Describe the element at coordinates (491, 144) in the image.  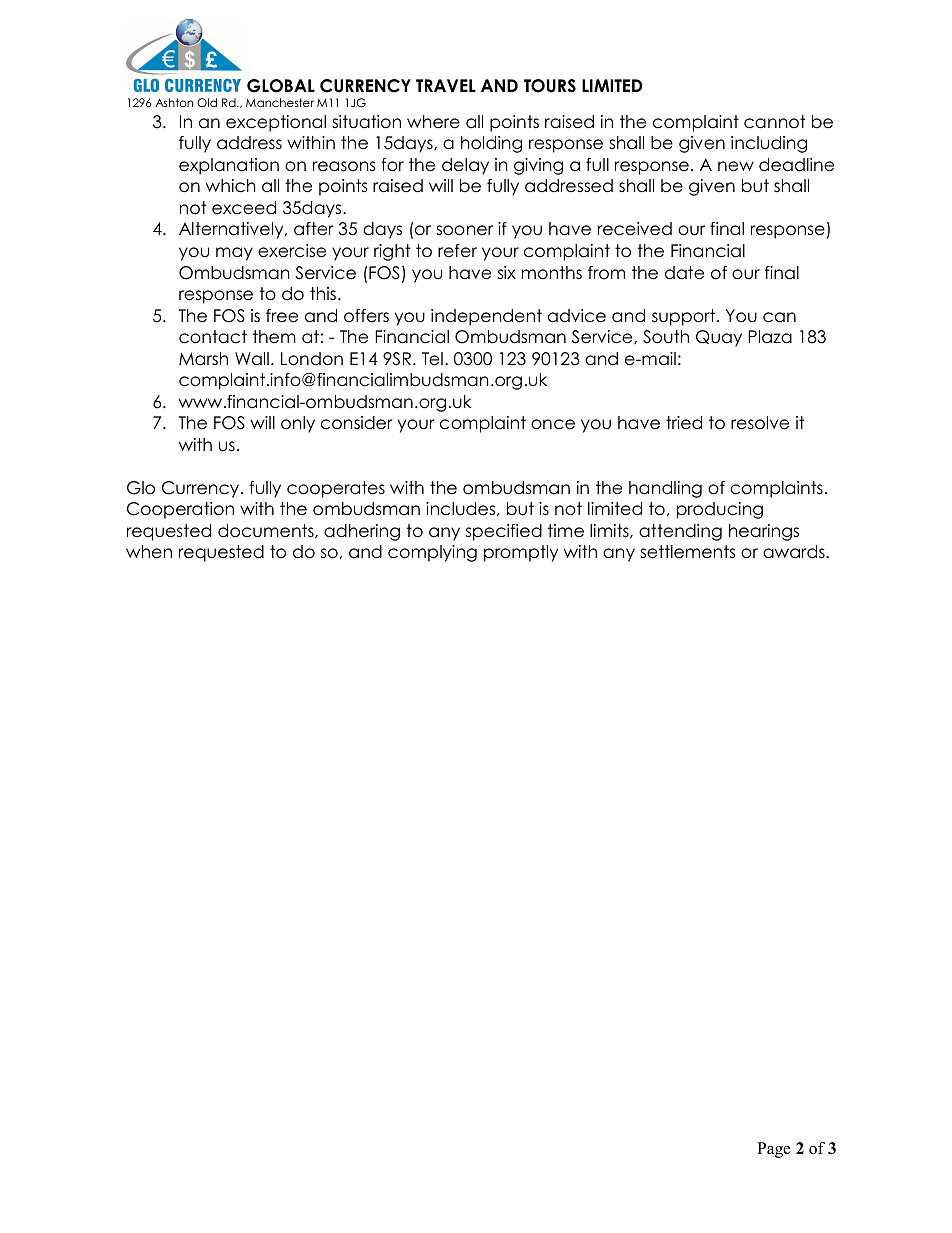
I see `holding` at that location.
